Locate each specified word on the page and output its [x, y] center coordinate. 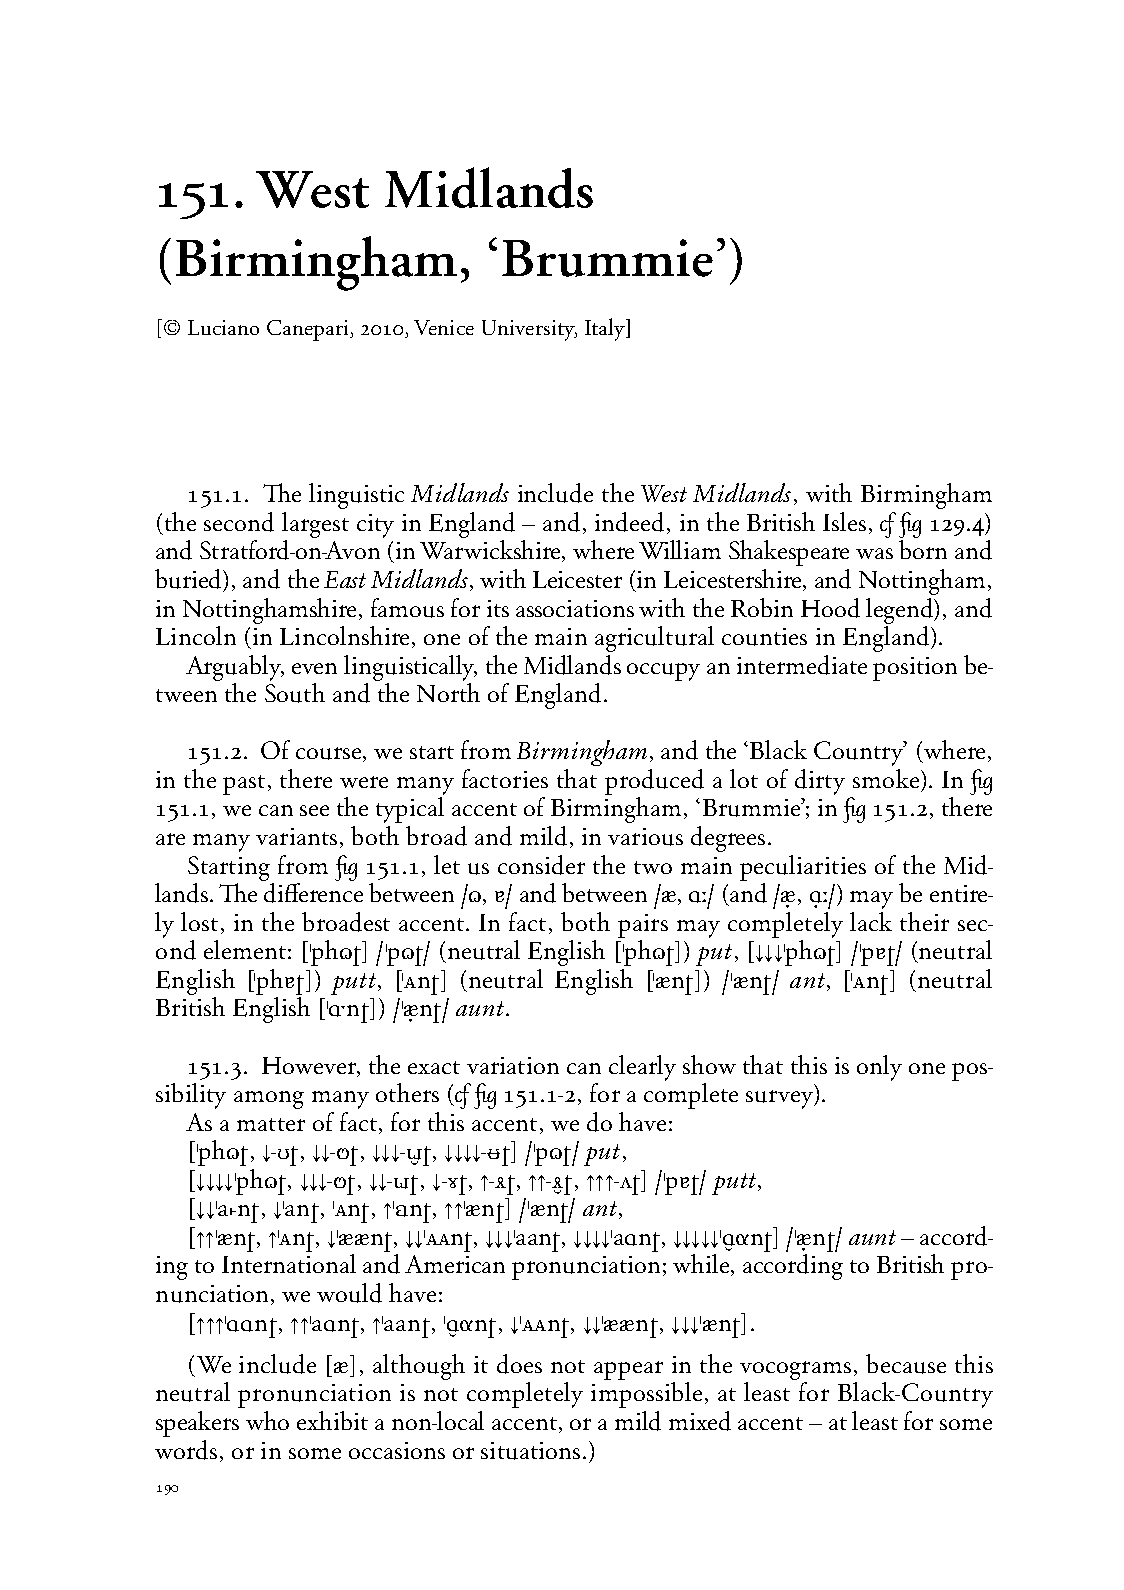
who [267, 1420]
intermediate [802, 665]
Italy [606, 329]
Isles [844, 521]
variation [513, 1065]
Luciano [223, 327]
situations [530, 1451]
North [448, 692]
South [295, 693]
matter [271, 1124]
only [879, 1068]
